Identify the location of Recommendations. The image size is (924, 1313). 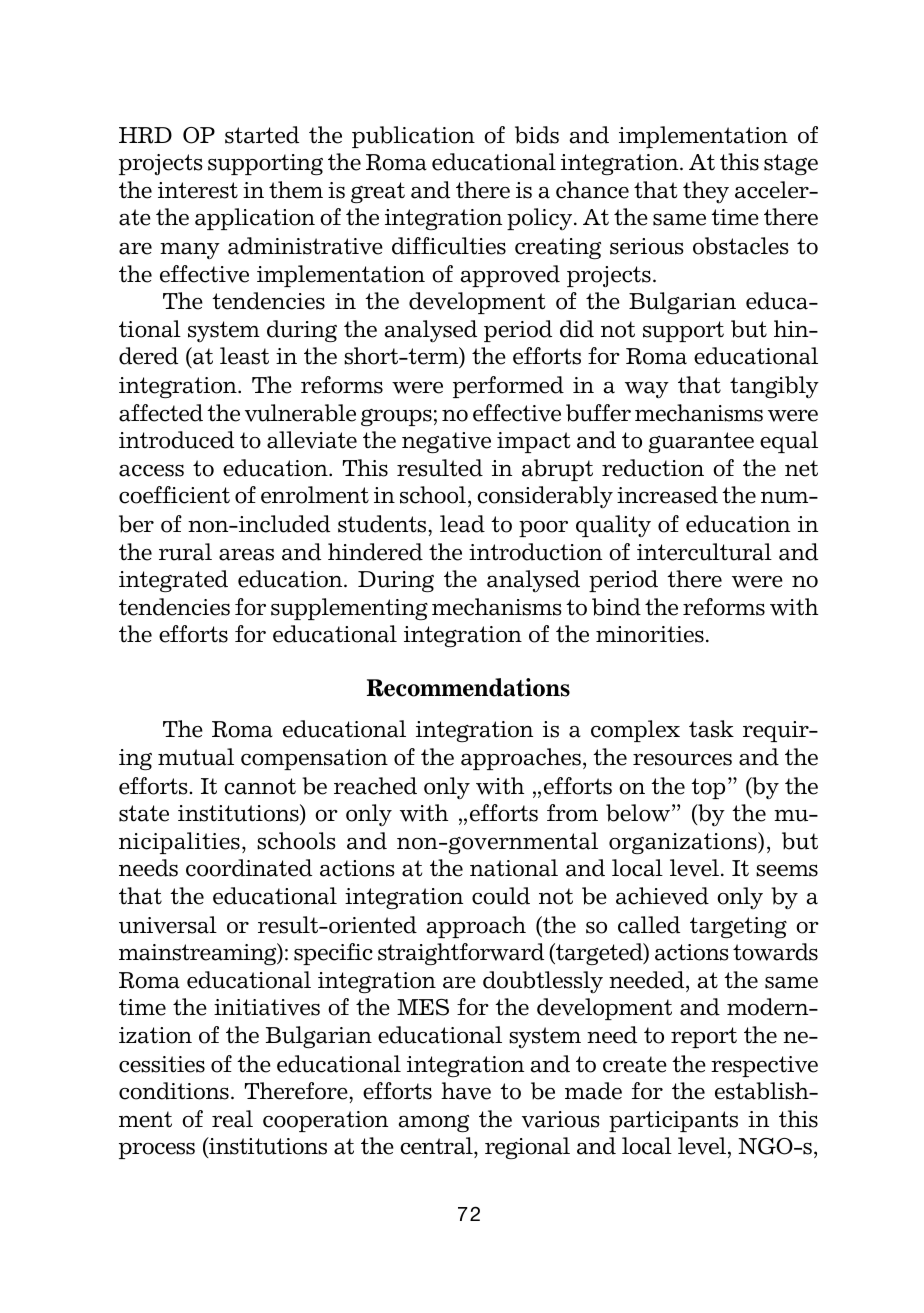
(468, 687).
